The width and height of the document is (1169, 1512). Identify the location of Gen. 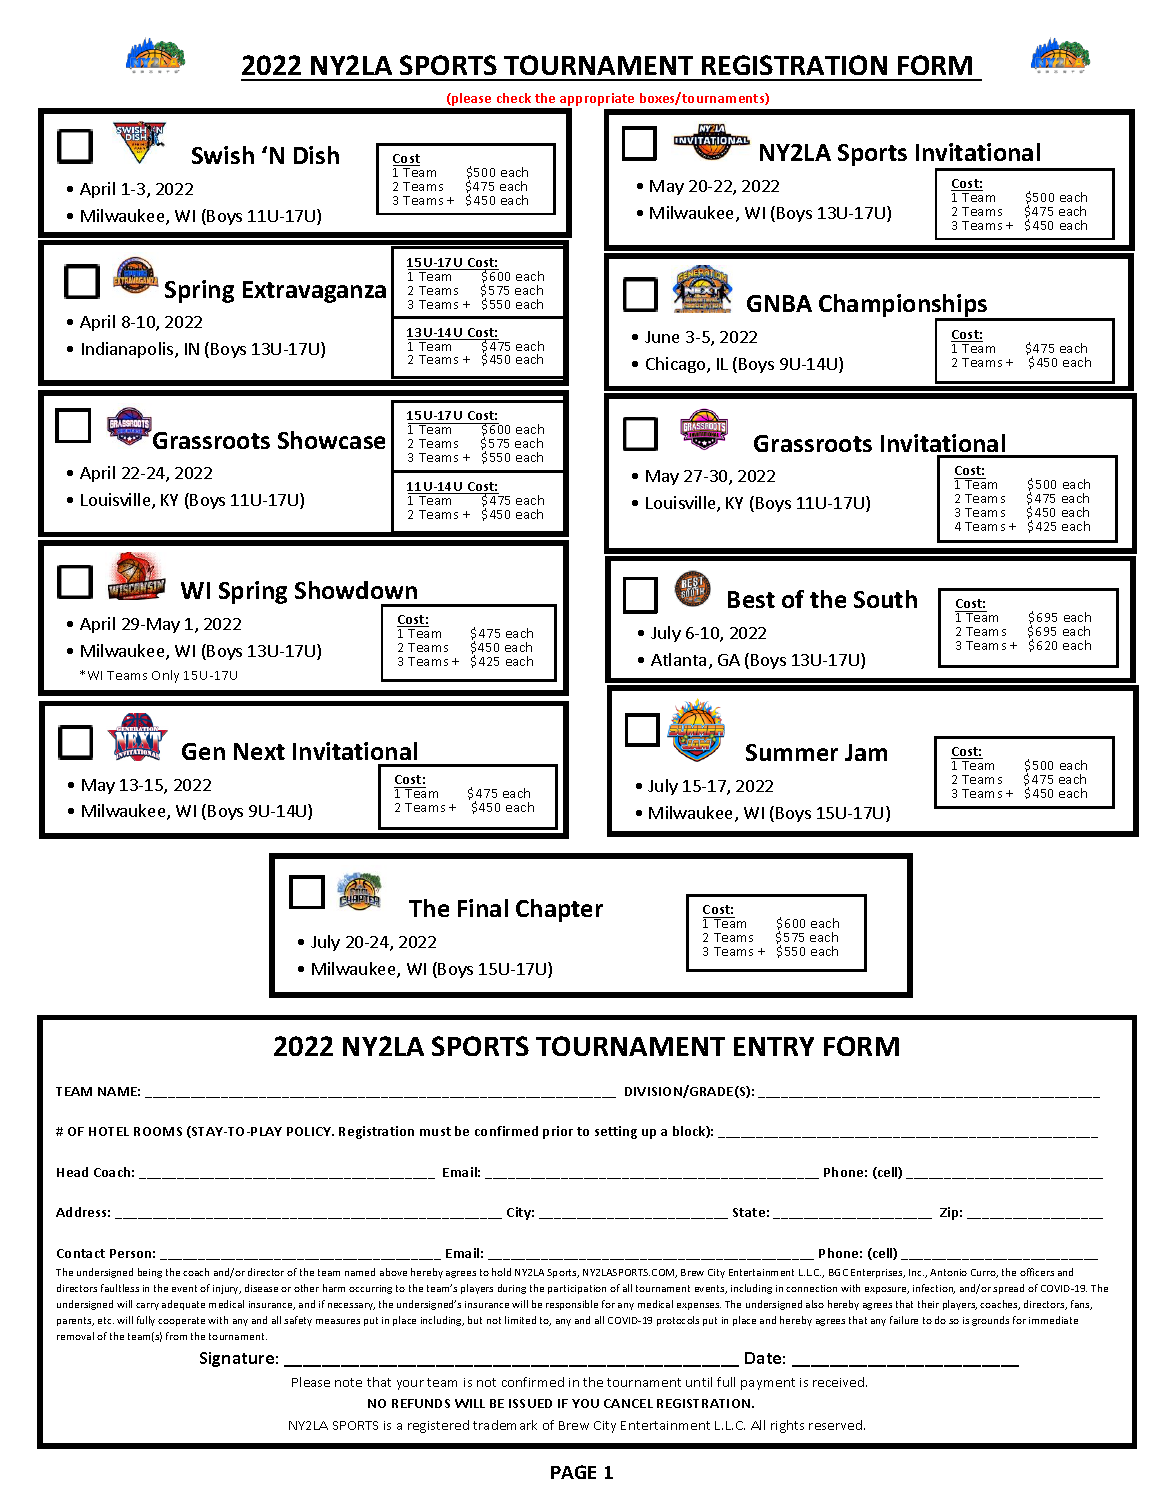
(203, 751).
